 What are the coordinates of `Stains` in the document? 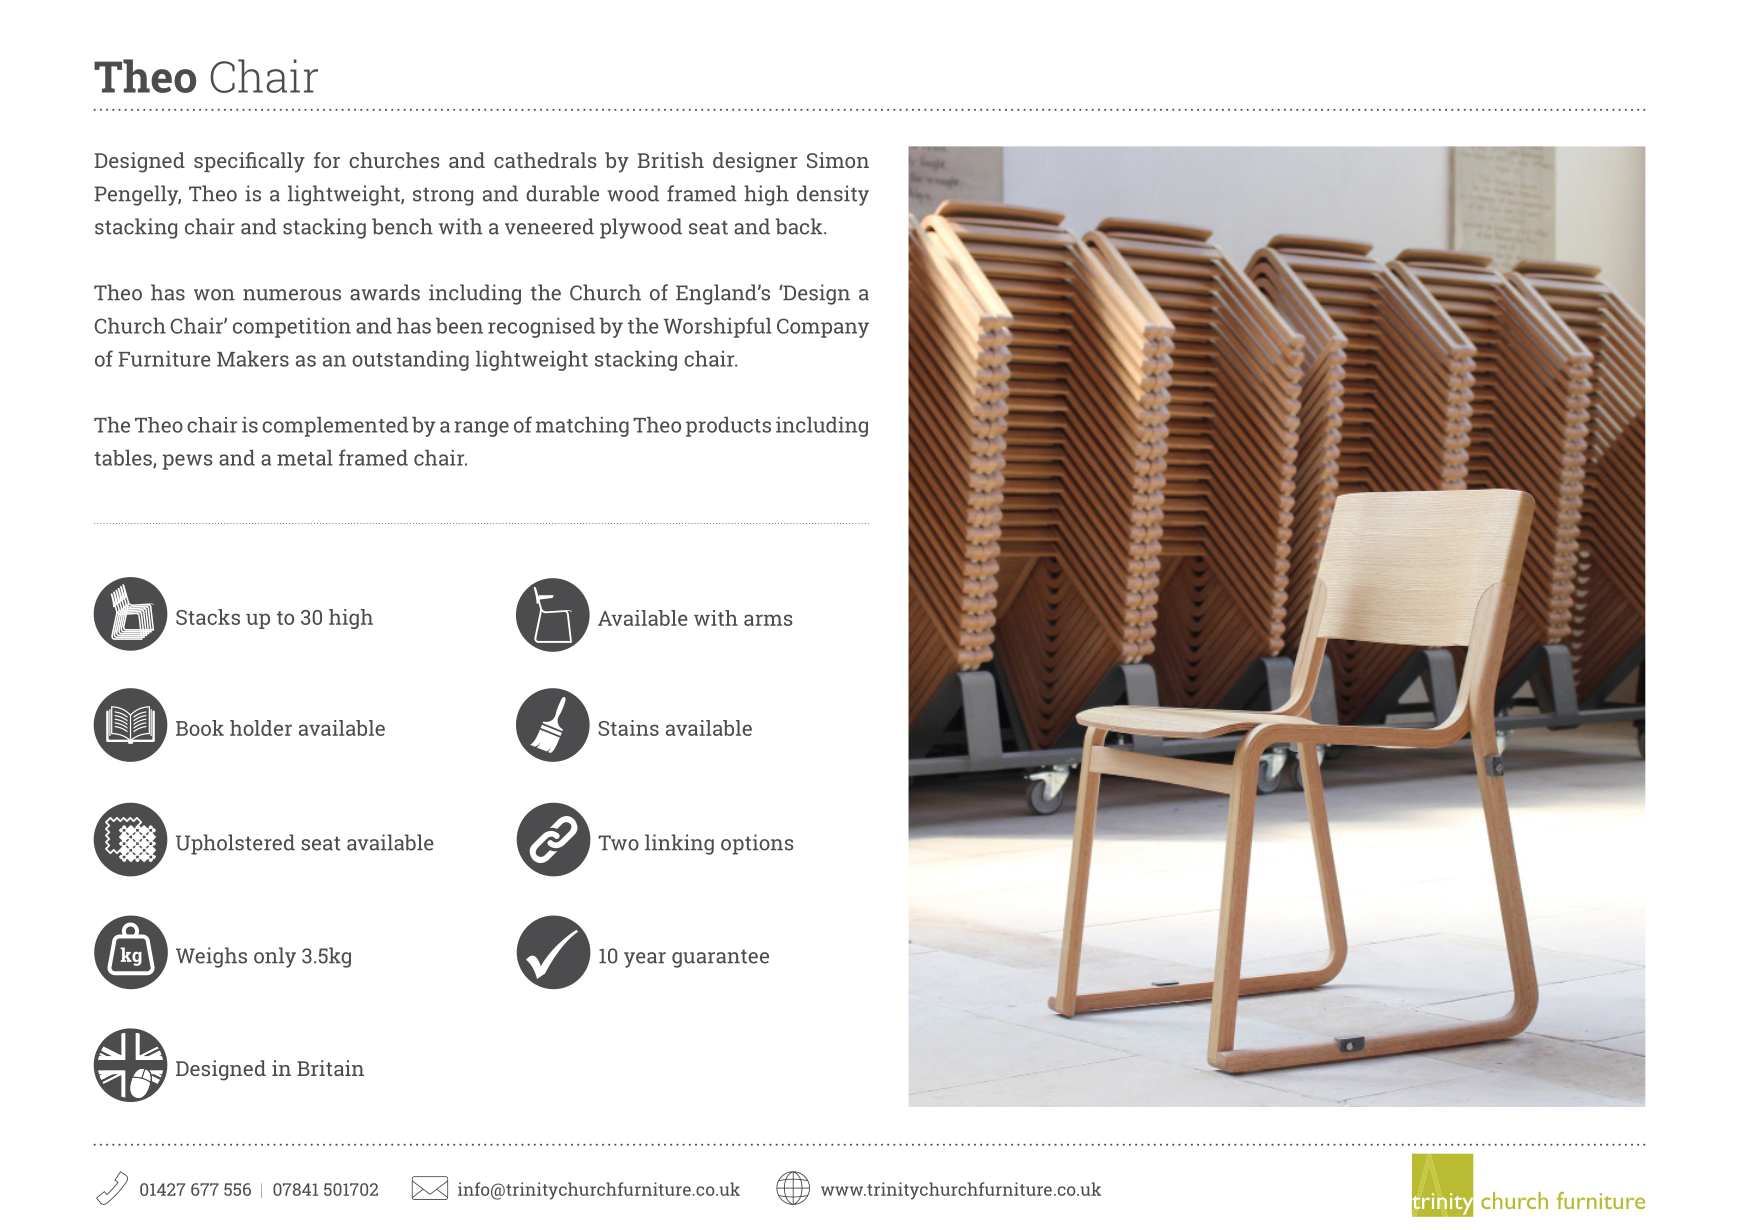 It's located at (628, 728).
